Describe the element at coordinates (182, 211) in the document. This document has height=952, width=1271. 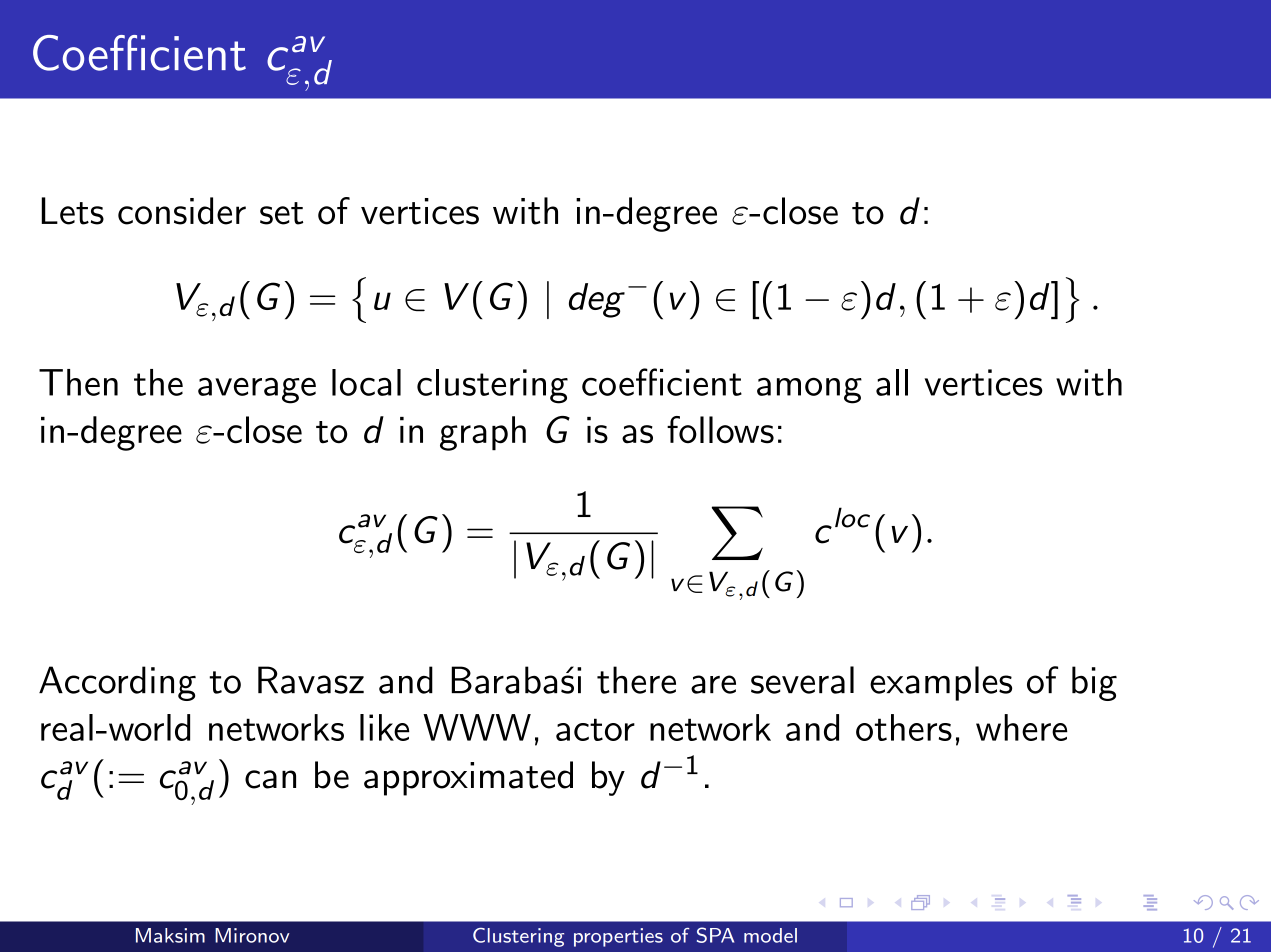
I see `consider` at that location.
